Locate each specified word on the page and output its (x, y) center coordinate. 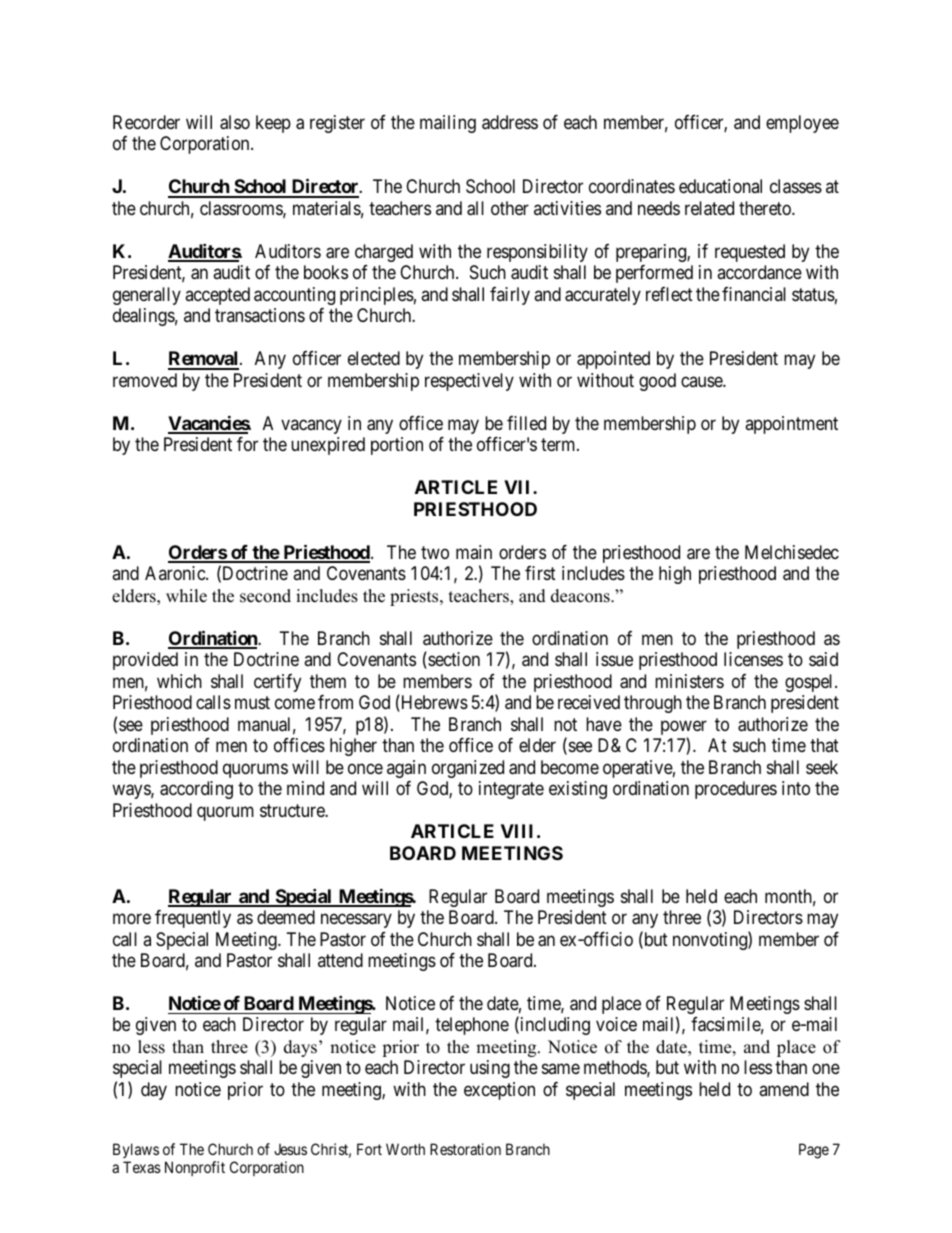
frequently (193, 919)
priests (415, 597)
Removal (204, 360)
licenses (753, 659)
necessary (356, 920)
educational (720, 186)
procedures (736, 790)
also (235, 122)
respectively (469, 382)
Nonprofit (195, 1168)
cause (702, 381)
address (510, 122)
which (179, 681)
